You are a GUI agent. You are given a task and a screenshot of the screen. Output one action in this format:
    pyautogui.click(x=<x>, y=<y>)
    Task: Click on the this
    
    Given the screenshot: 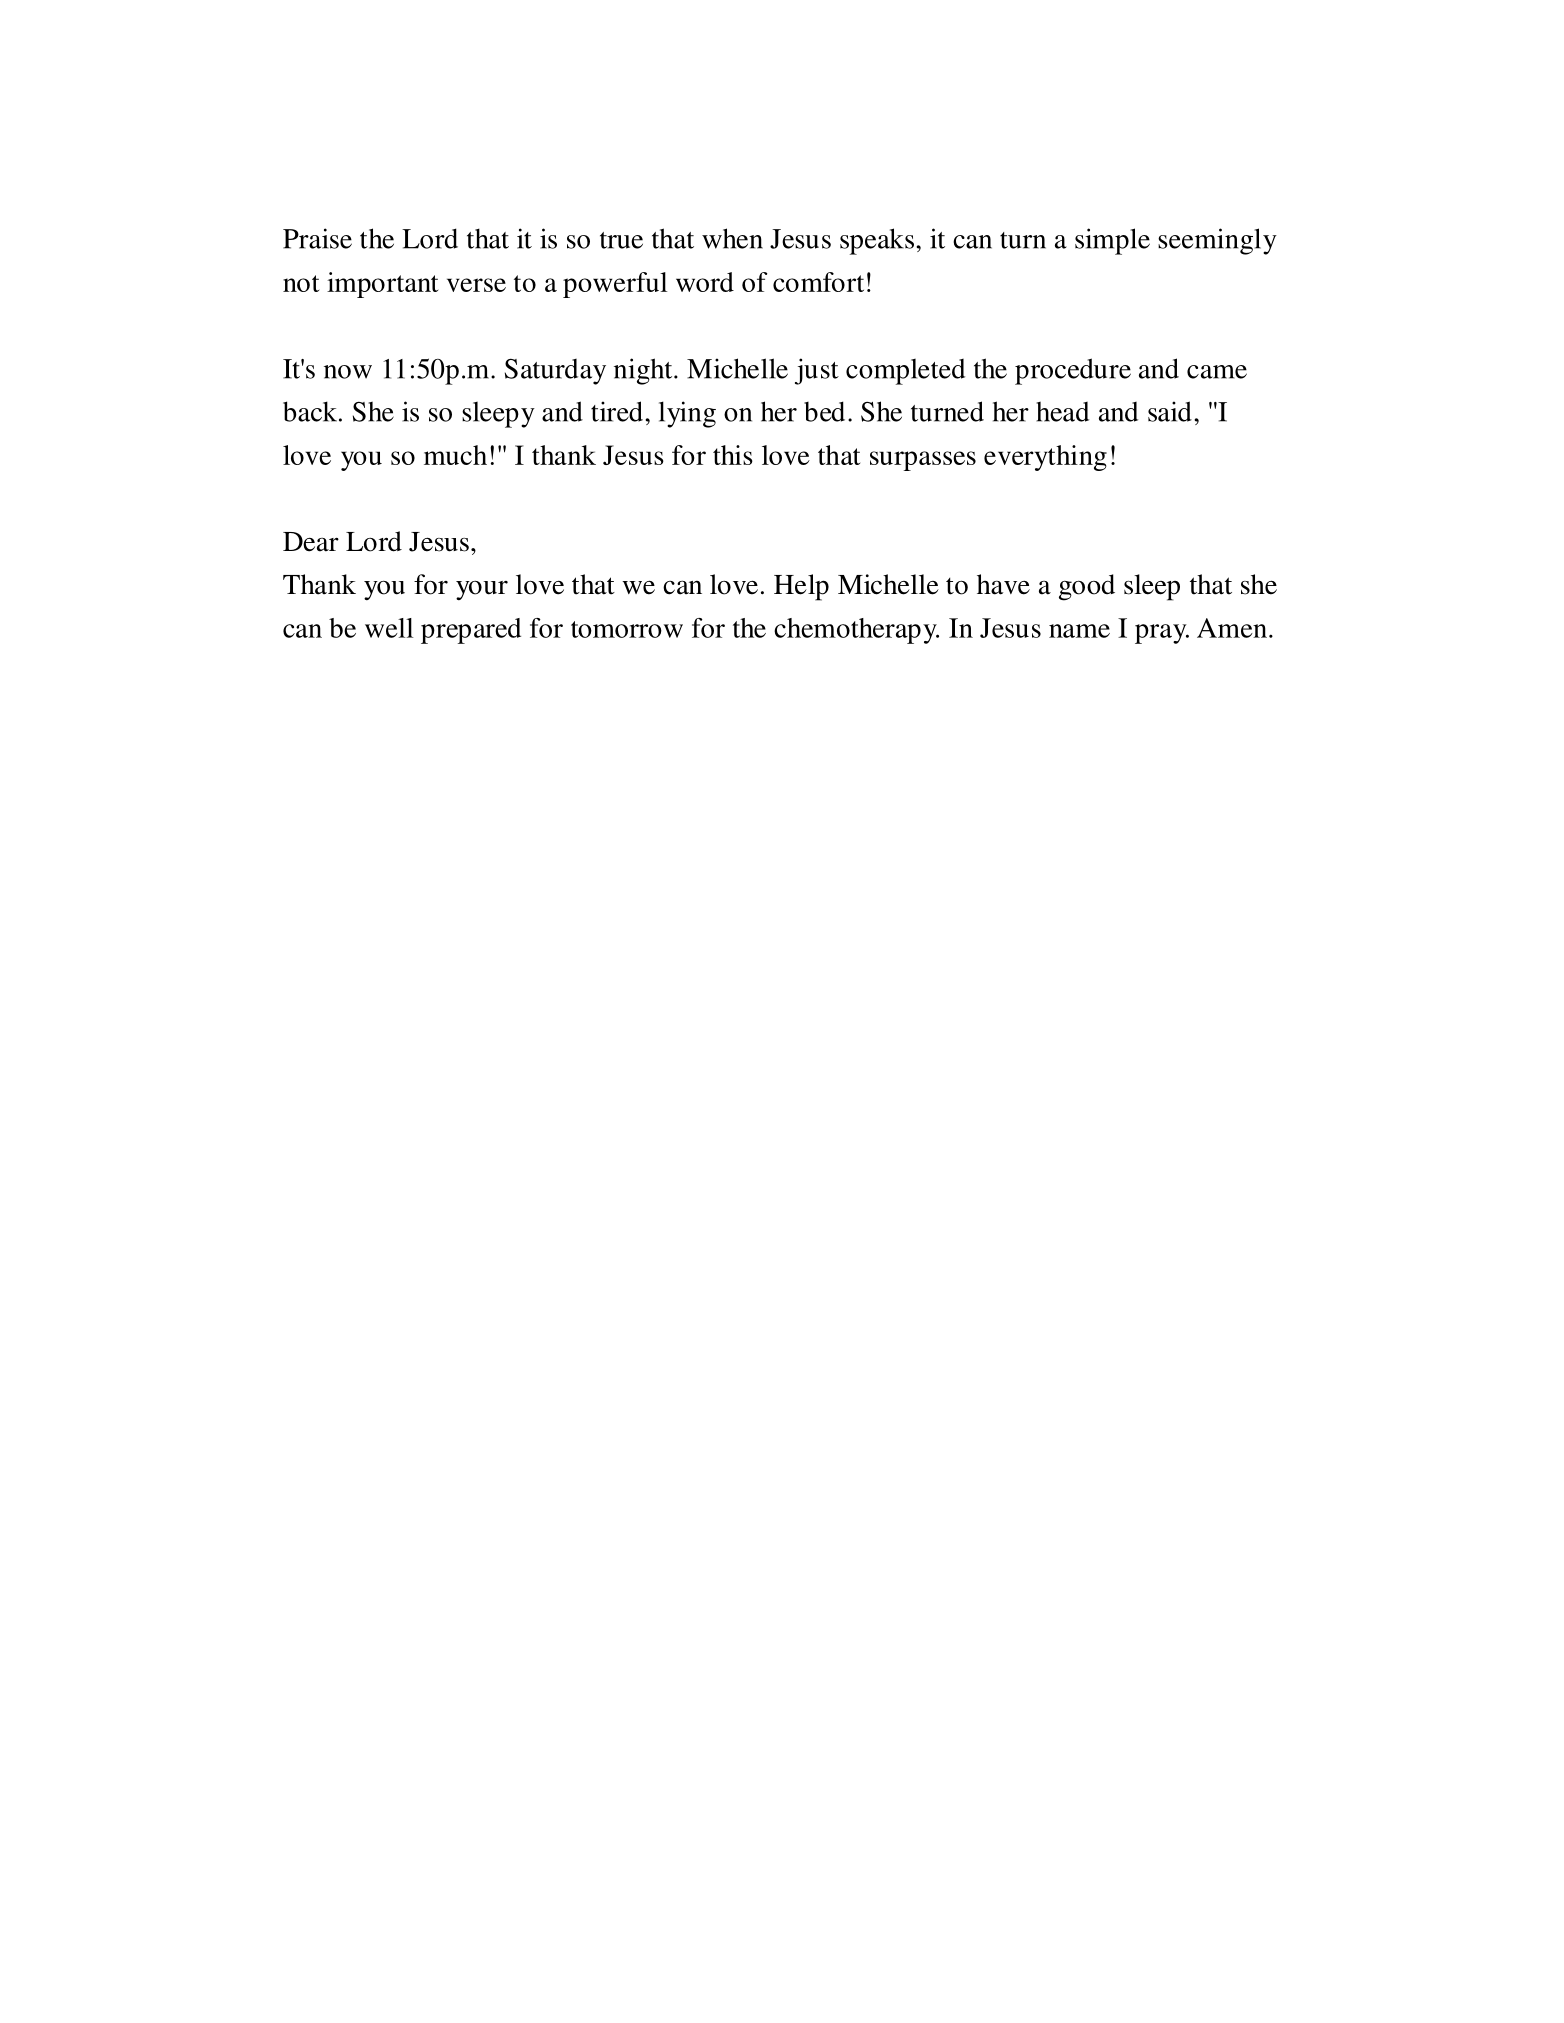 What is the action you would take?
    pyautogui.click(x=733, y=455)
